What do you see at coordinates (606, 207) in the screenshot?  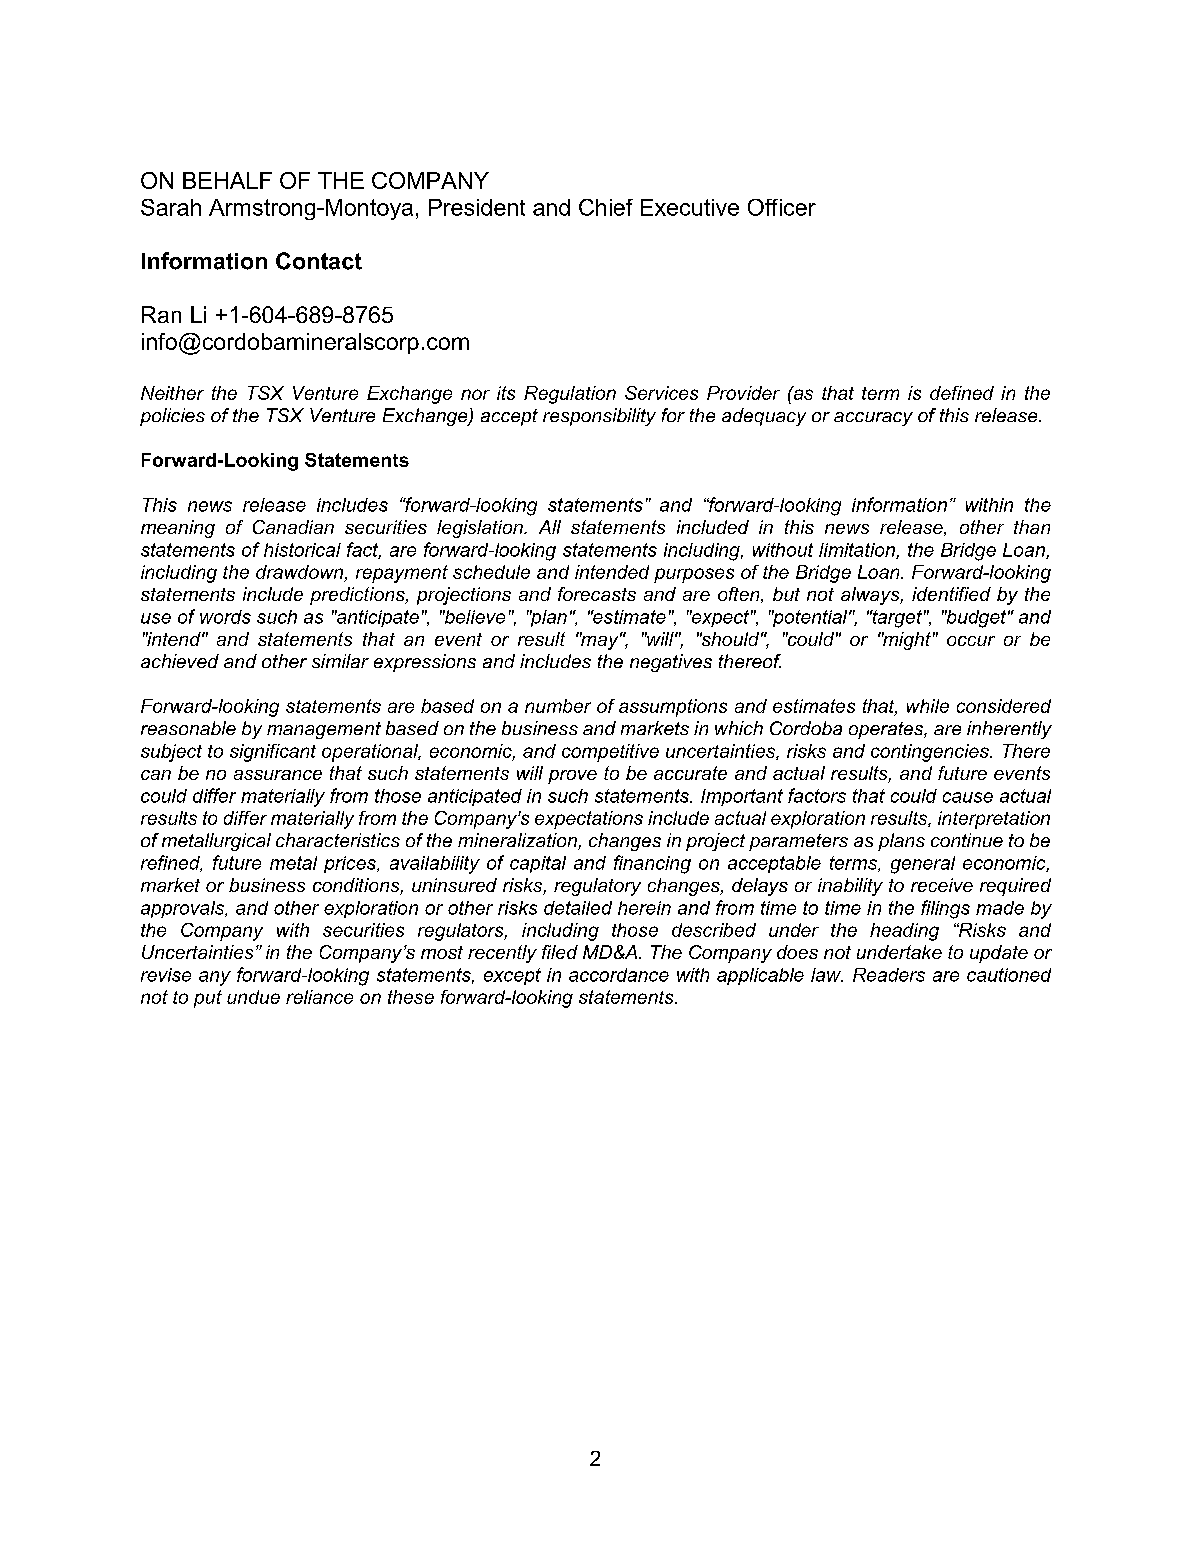 I see `Chief` at bounding box center [606, 207].
